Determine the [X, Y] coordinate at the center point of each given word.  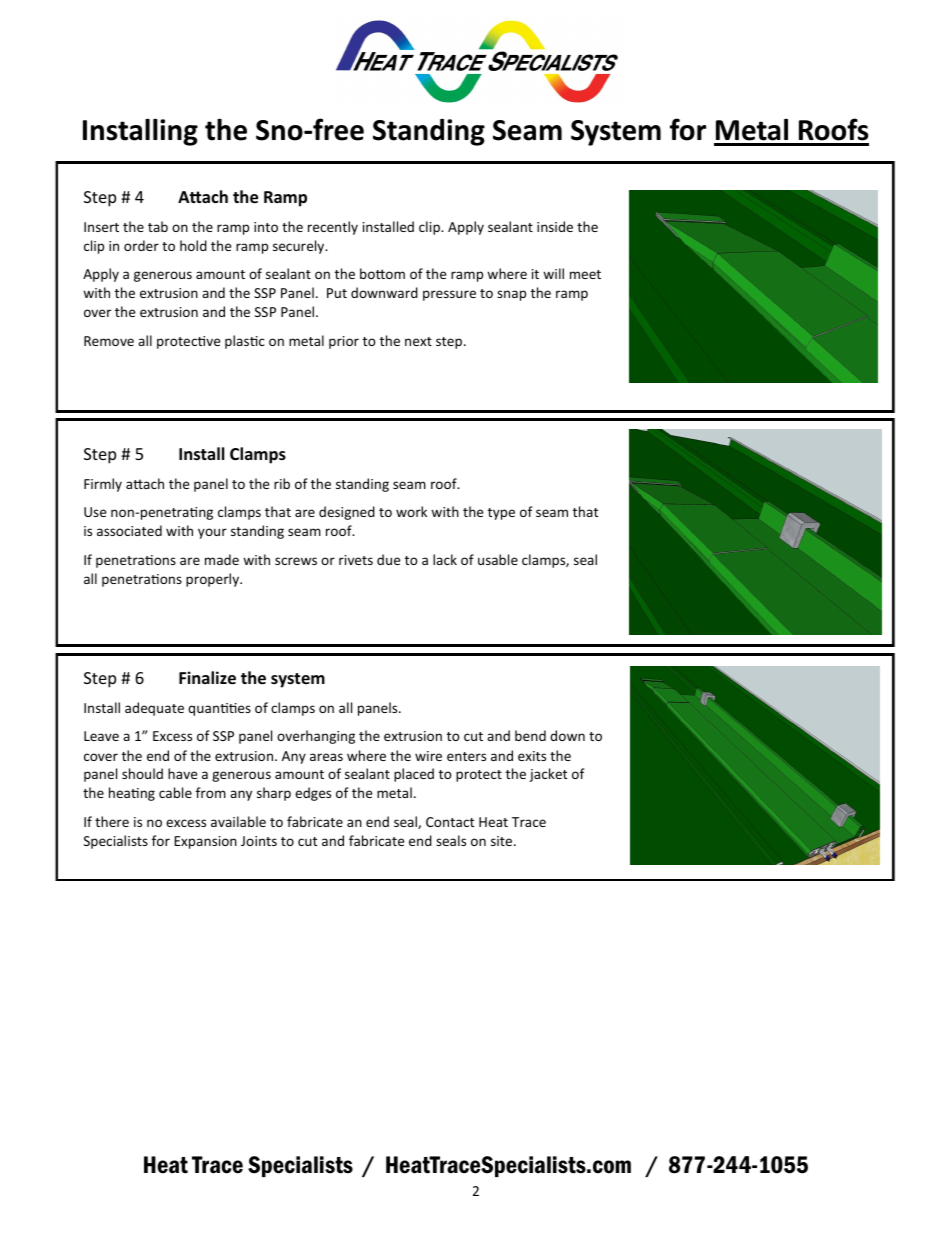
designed [347, 513]
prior [344, 342]
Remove [109, 341]
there [112, 821]
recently [333, 228]
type [501, 514]
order [141, 245]
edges [313, 794]
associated [129, 530]
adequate [154, 709]
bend [530, 735]
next [418, 341]
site [503, 841]
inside [555, 226]
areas [326, 757]
